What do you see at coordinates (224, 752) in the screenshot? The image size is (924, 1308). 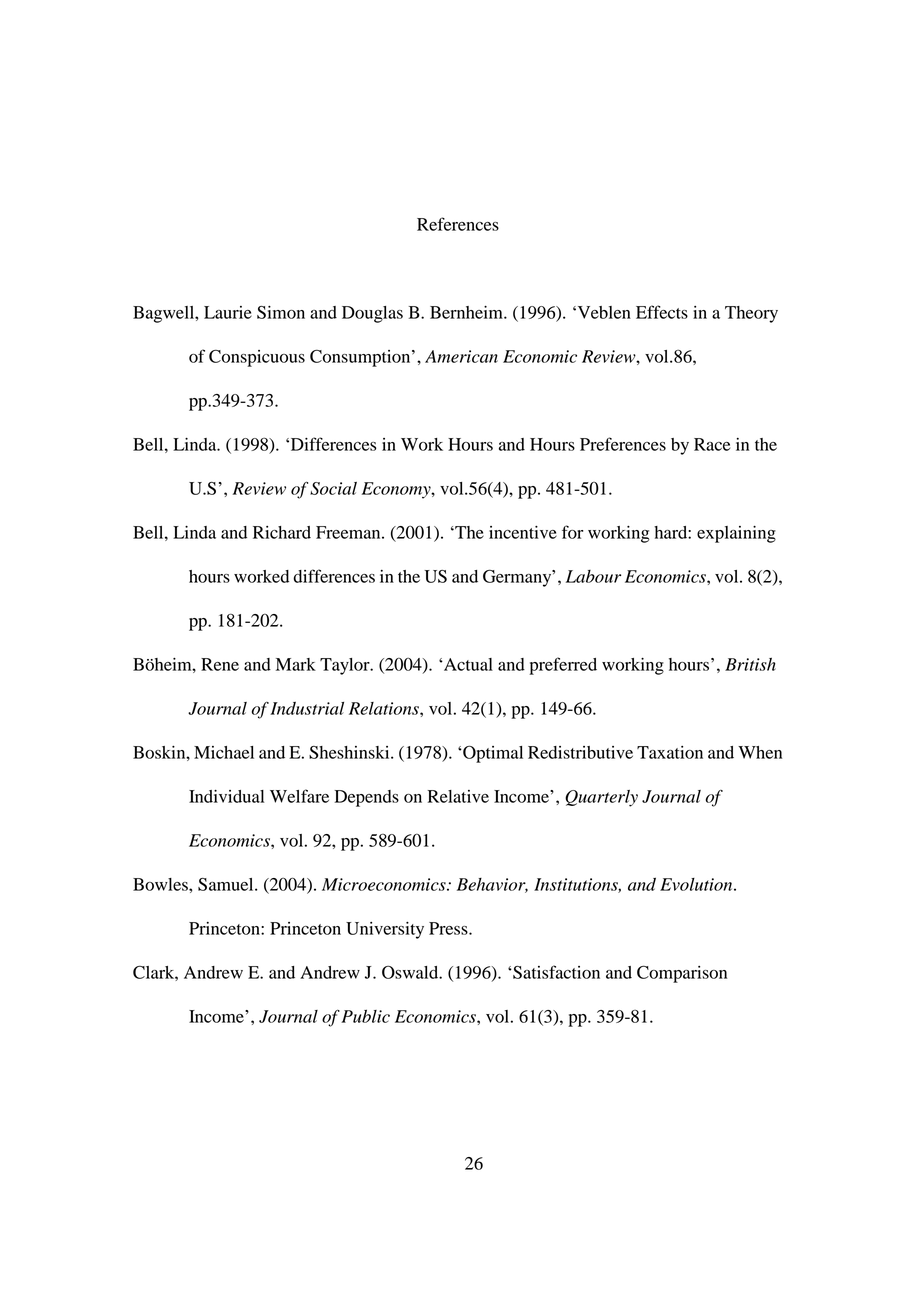 I see `Michael` at bounding box center [224, 752].
